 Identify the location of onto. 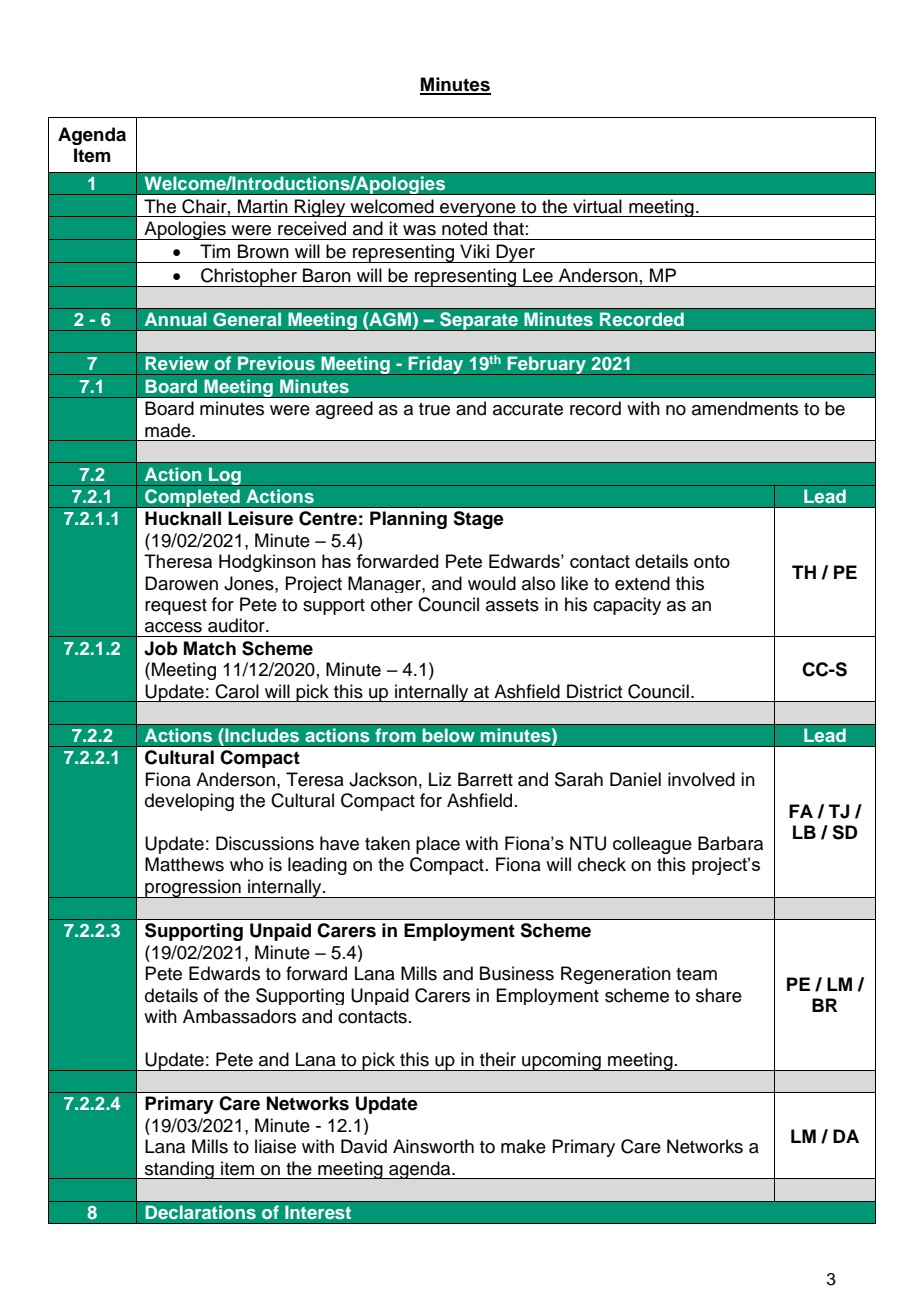
(712, 561).
